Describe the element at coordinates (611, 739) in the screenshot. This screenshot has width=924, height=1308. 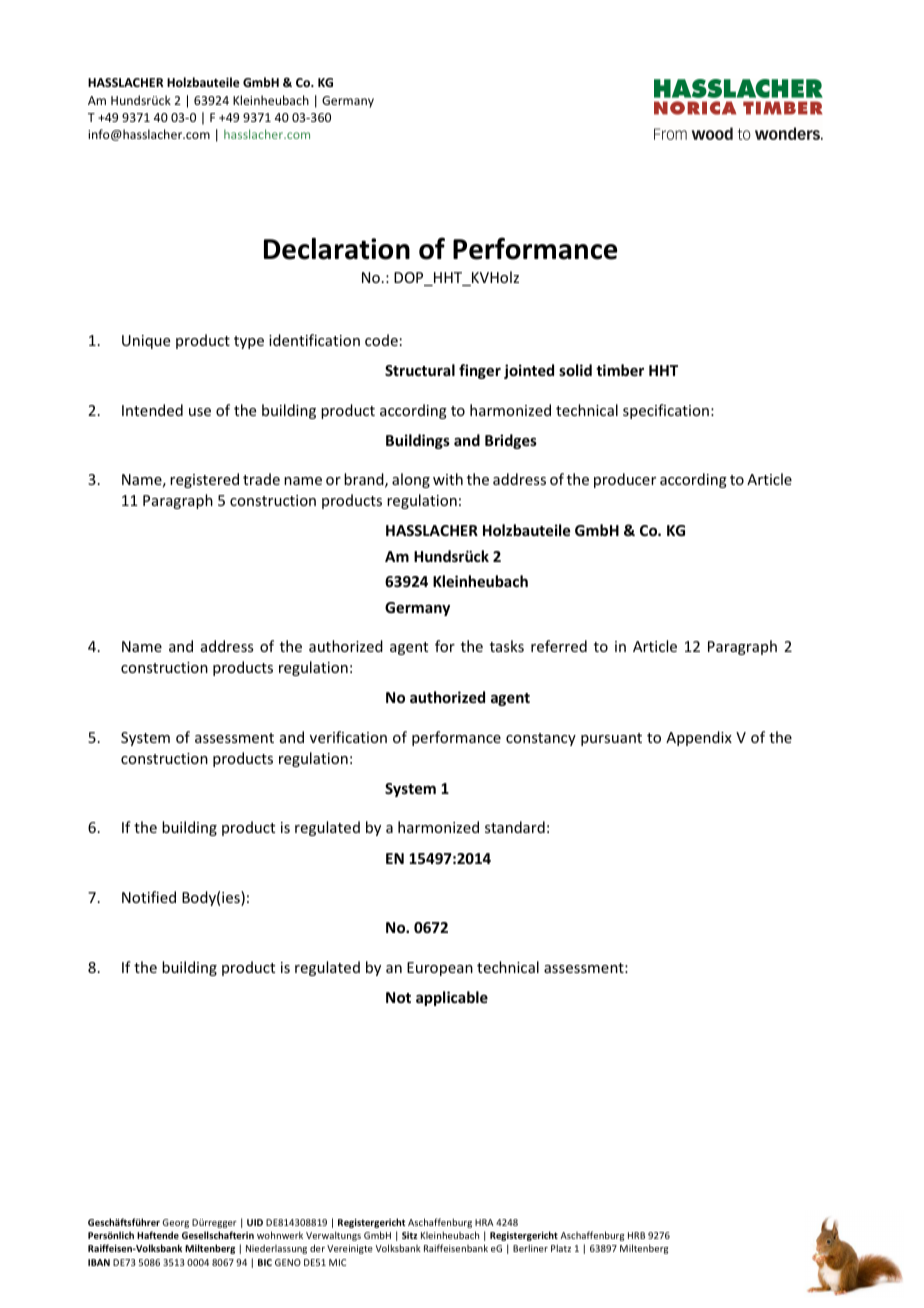
I see `pursuant` at that location.
